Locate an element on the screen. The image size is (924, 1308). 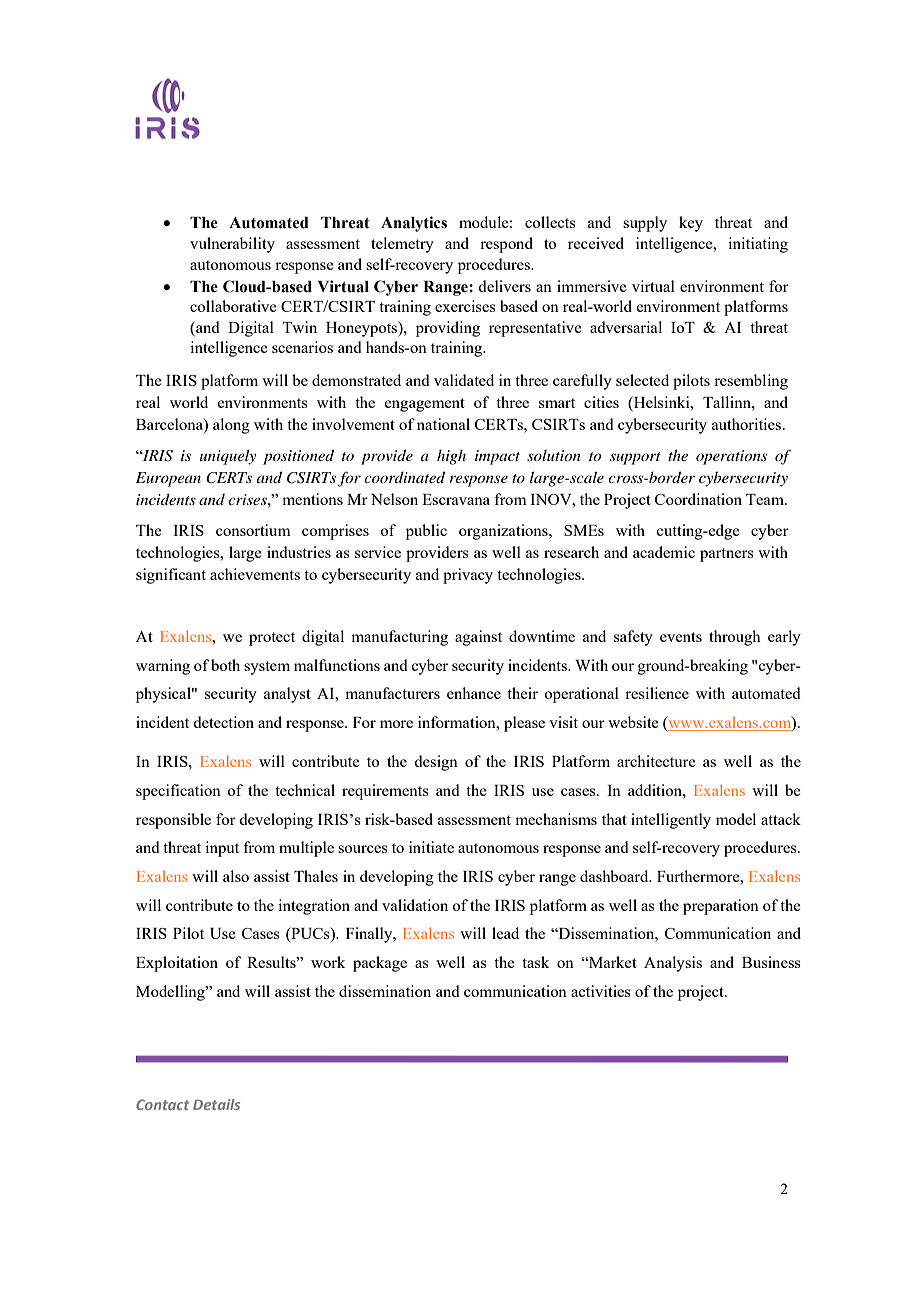
intelligently is located at coordinates (671, 821).
